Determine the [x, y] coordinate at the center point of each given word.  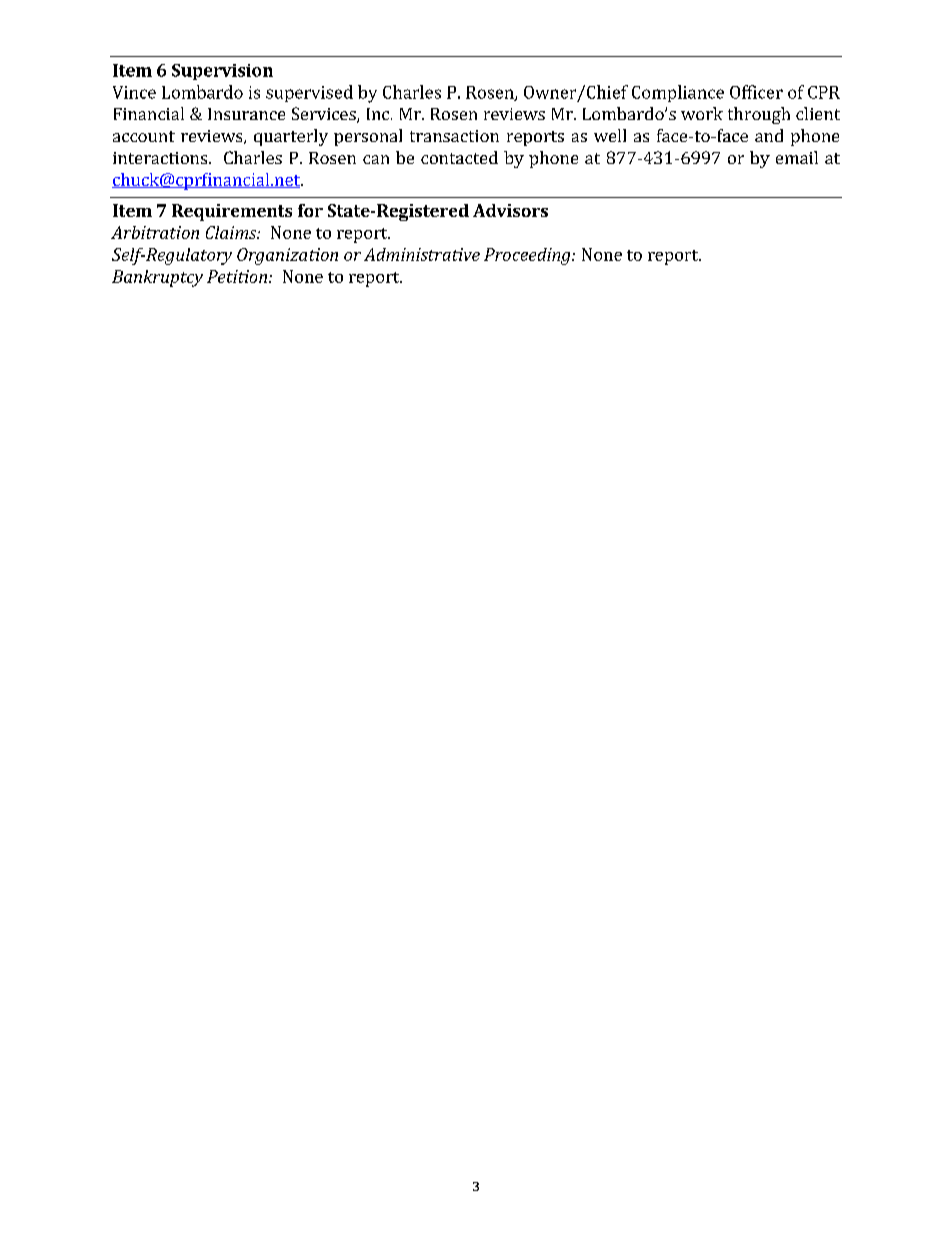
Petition [237, 276]
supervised [309, 93]
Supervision [222, 72]
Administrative [422, 254]
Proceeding [528, 256]
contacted [459, 157]
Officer [756, 92]
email [797, 157]
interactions [161, 158]
